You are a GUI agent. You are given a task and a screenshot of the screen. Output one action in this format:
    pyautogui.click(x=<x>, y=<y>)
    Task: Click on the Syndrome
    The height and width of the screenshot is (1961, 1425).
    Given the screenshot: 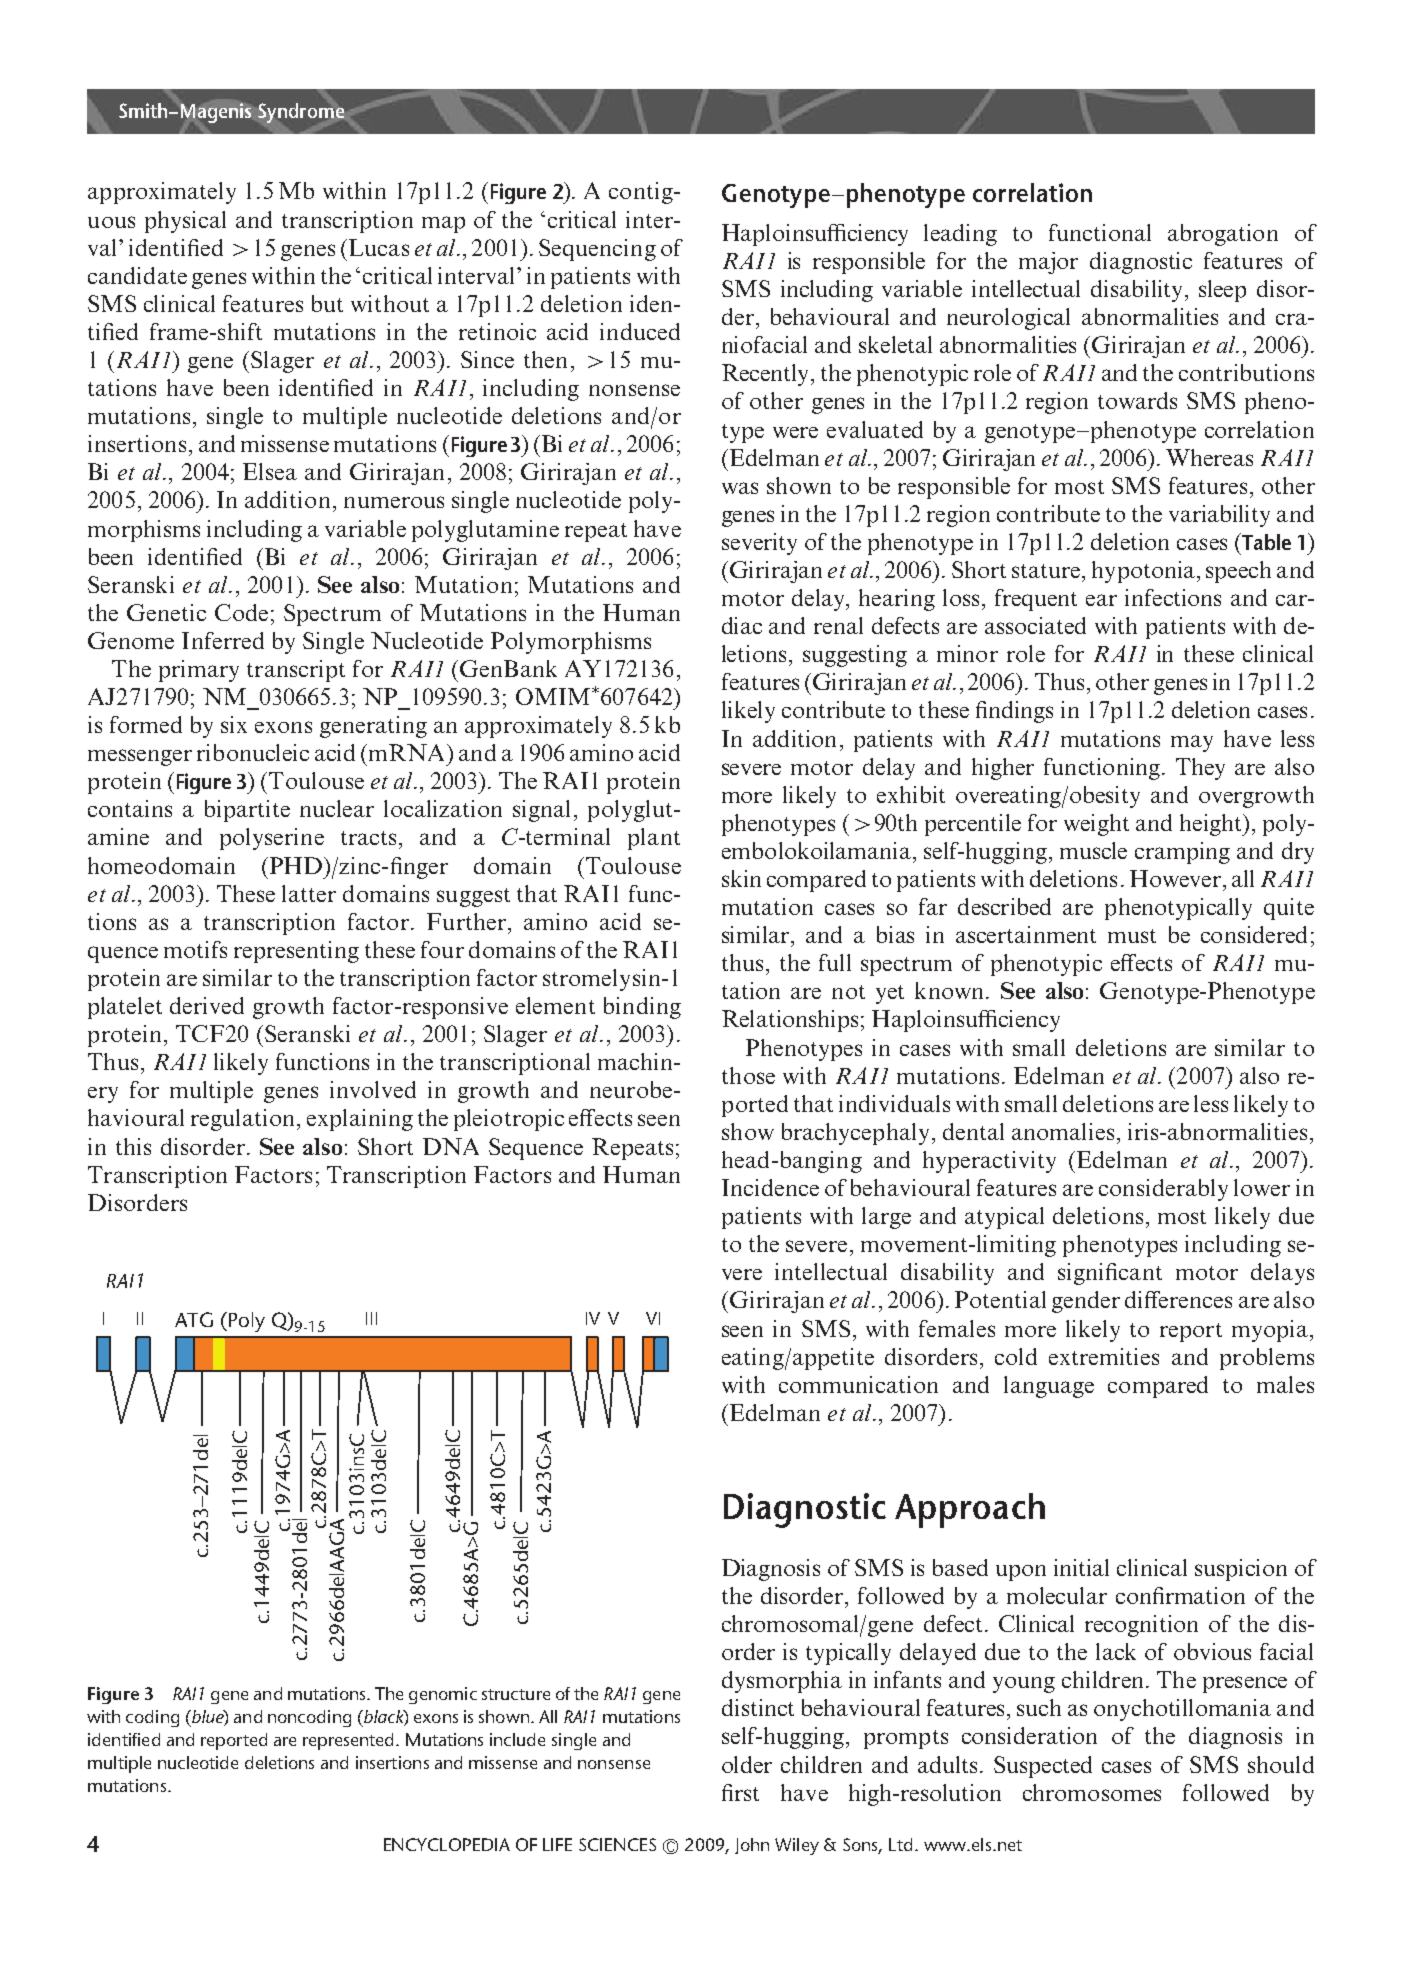 What is the action you would take?
    pyautogui.click(x=299, y=114)
